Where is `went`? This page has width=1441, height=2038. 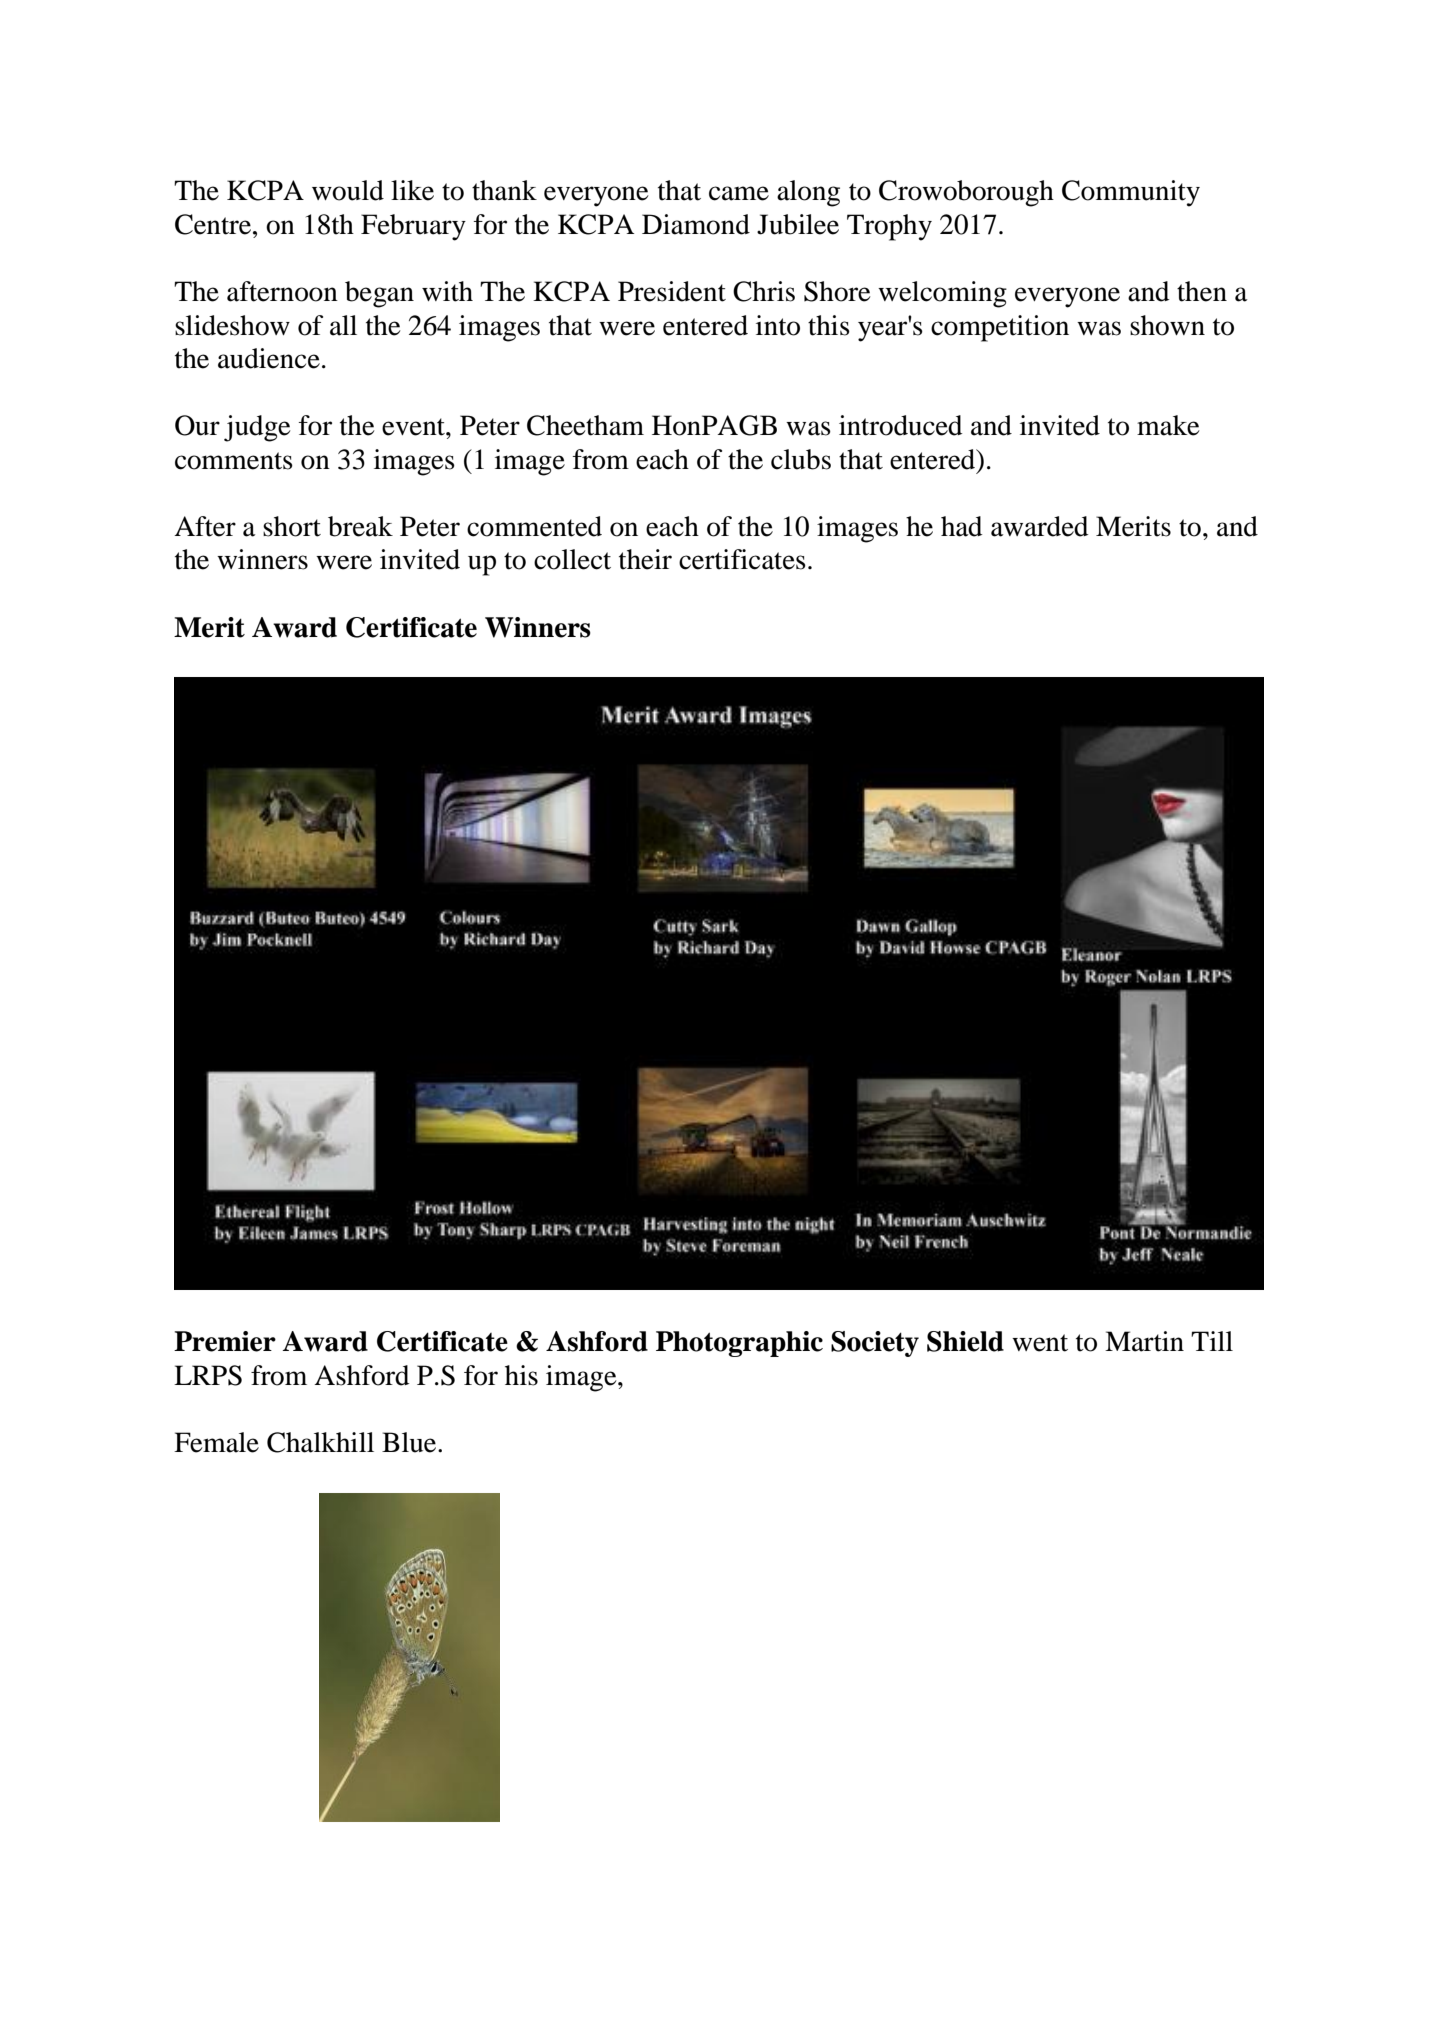
went is located at coordinates (1040, 1343).
